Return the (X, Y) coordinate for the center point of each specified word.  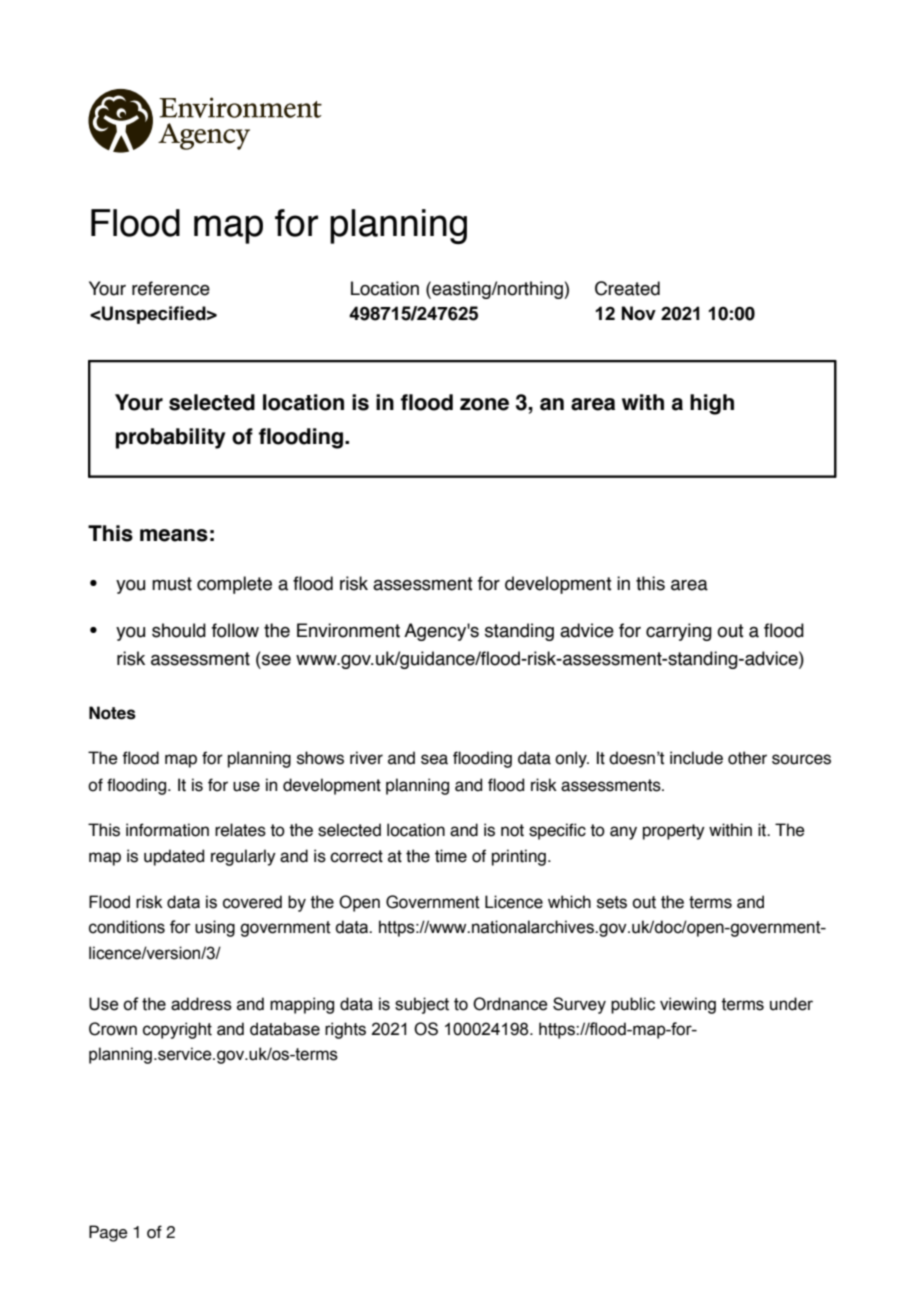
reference (171, 288)
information (167, 830)
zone (484, 404)
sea (434, 759)
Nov (639, 313)
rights (345, 1030)
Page (108, 1233)
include (696, 758)
